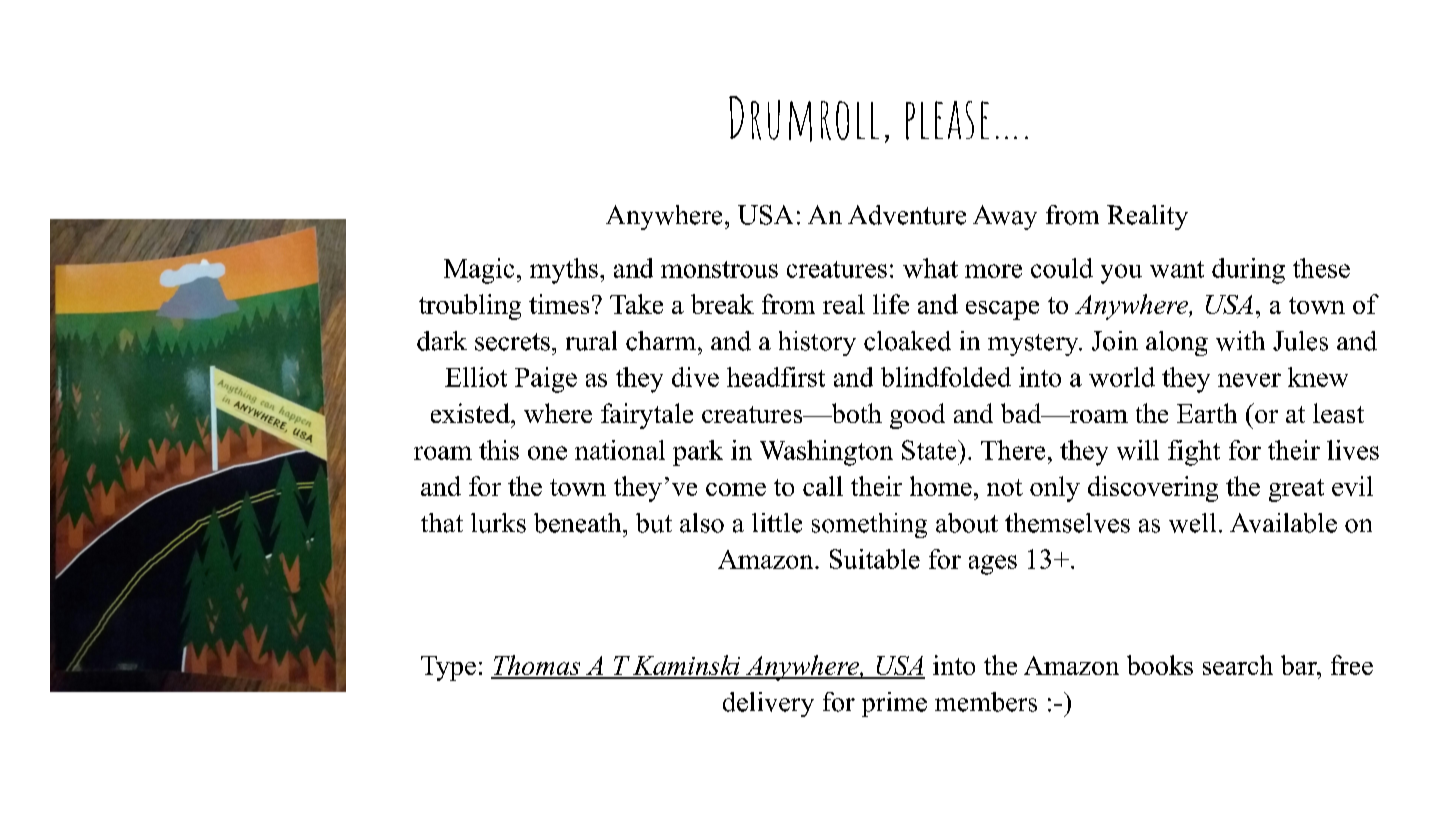  Describe the element at coordinates (1248, 271) in the screenshot. I see `during` at that location.
